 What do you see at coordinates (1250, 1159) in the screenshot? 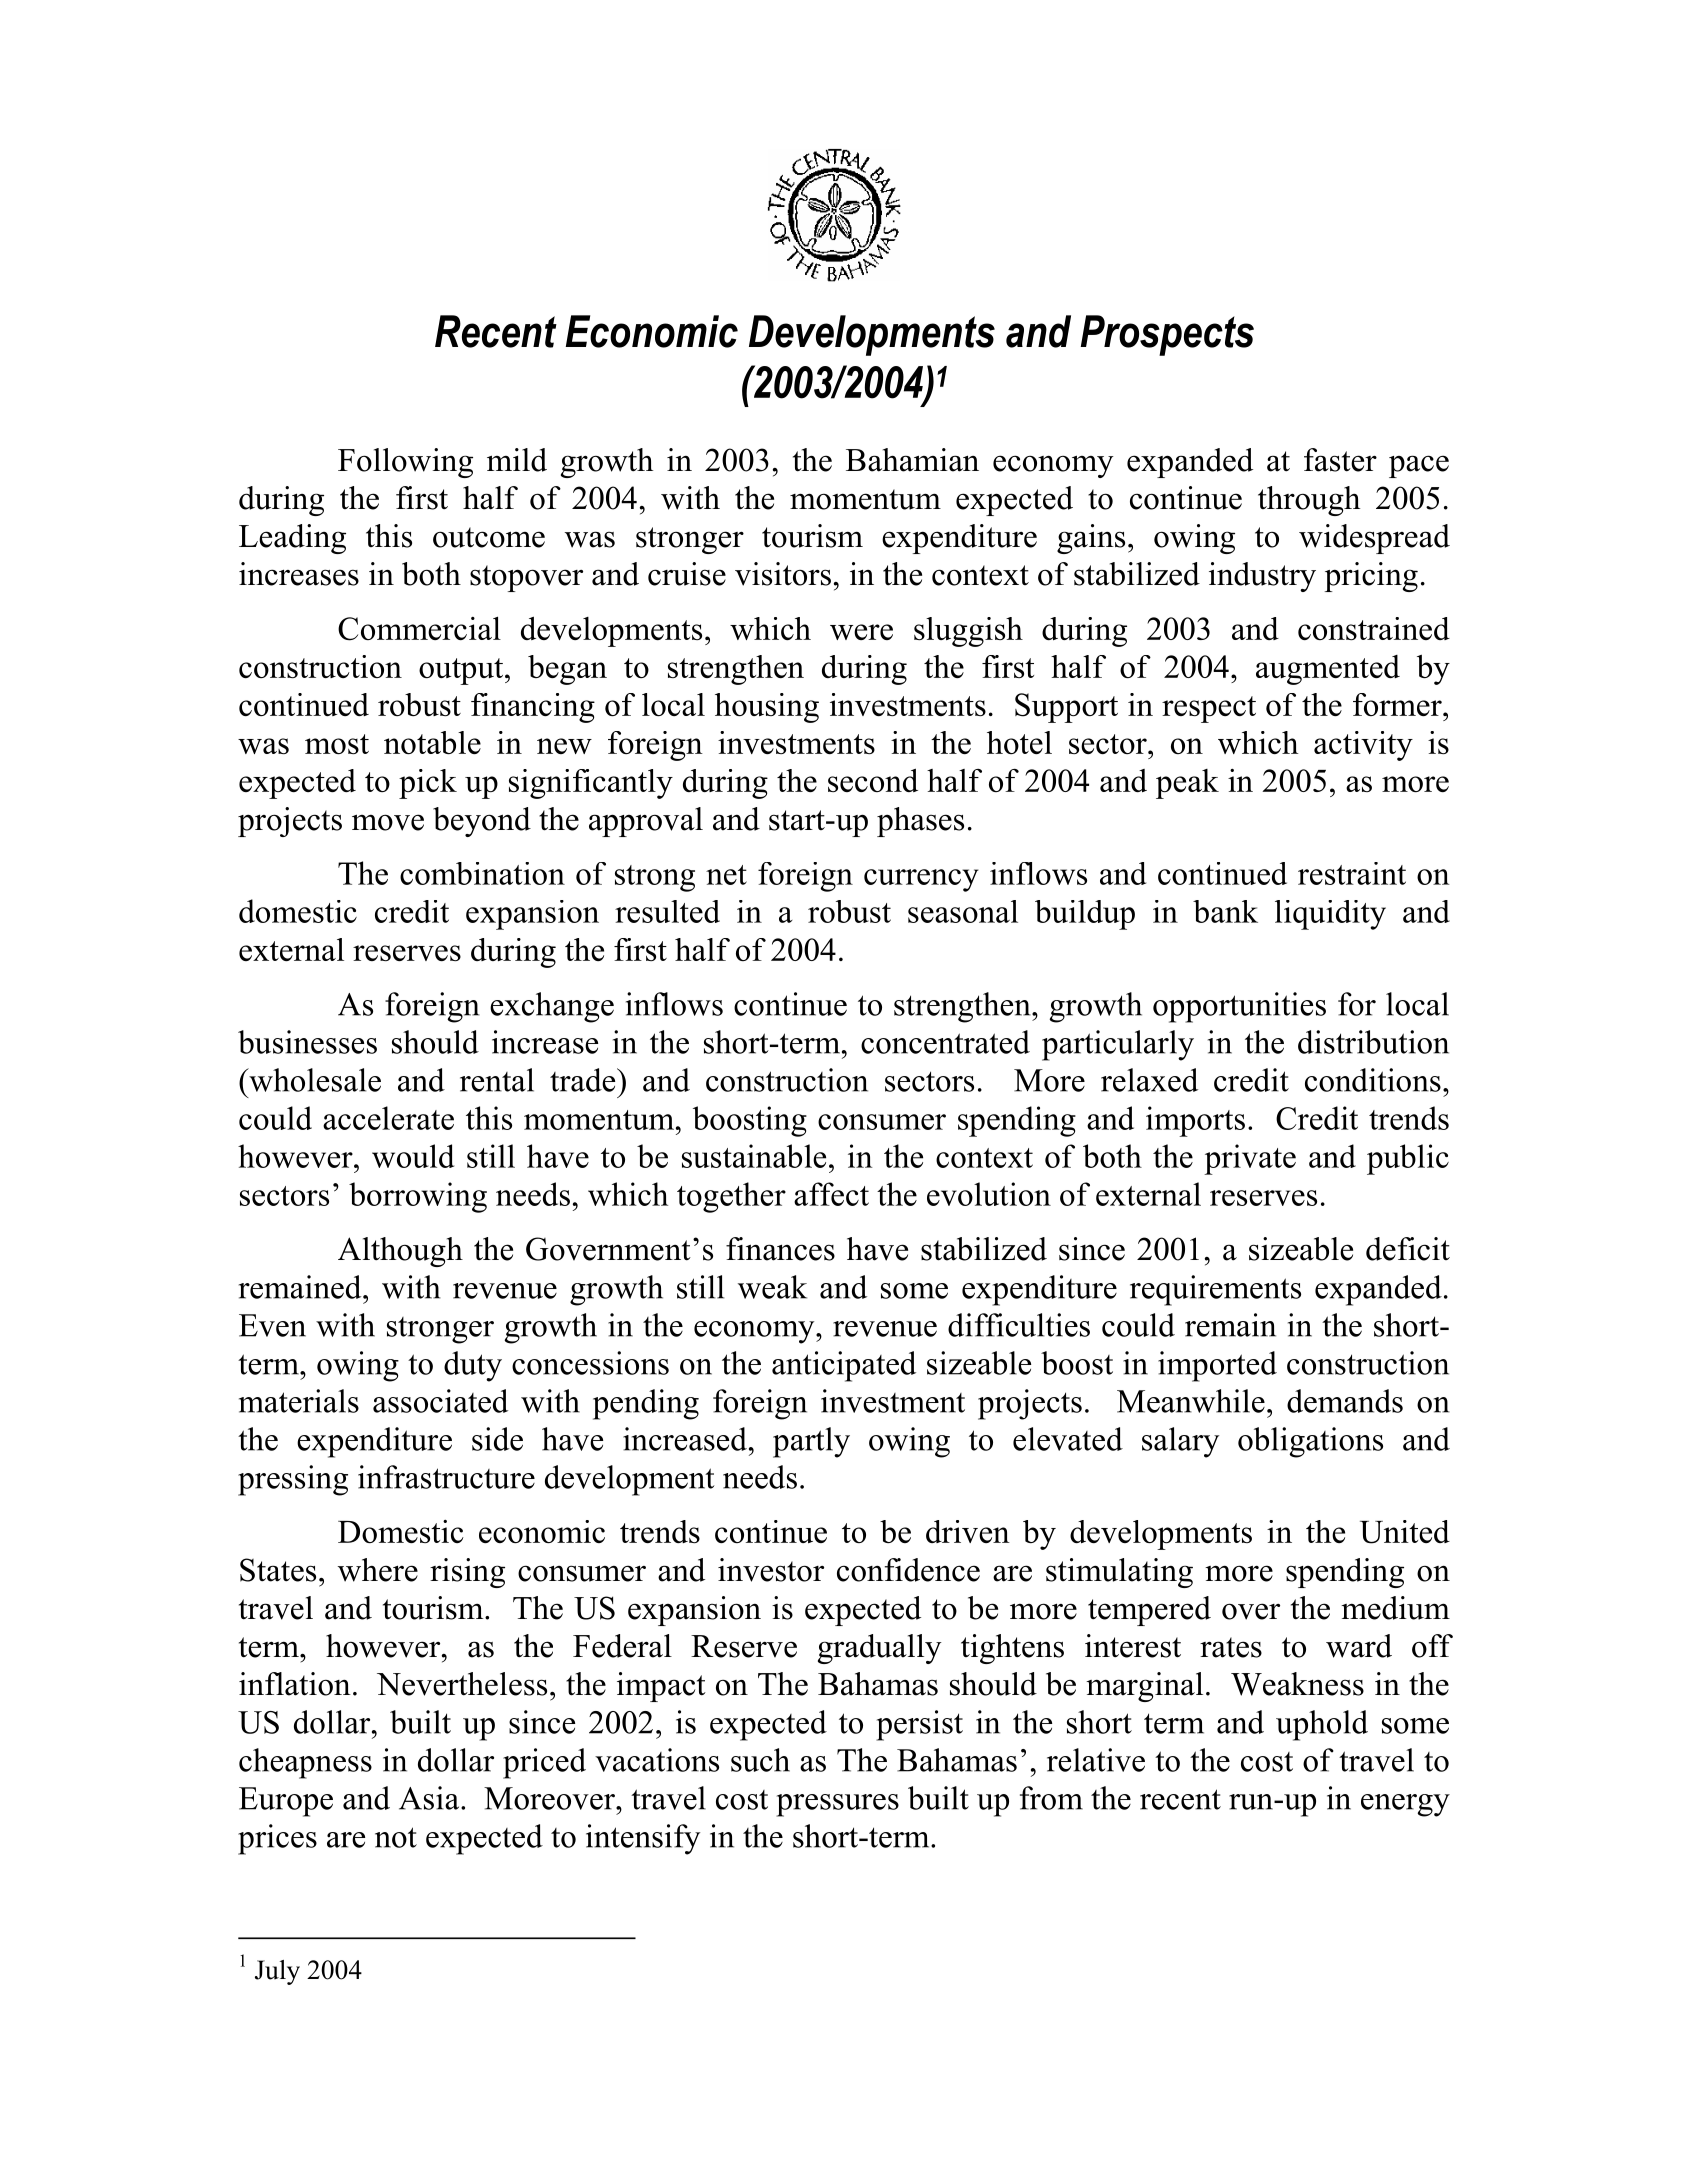
I see `private` at bounding box center [1250, 1159].
